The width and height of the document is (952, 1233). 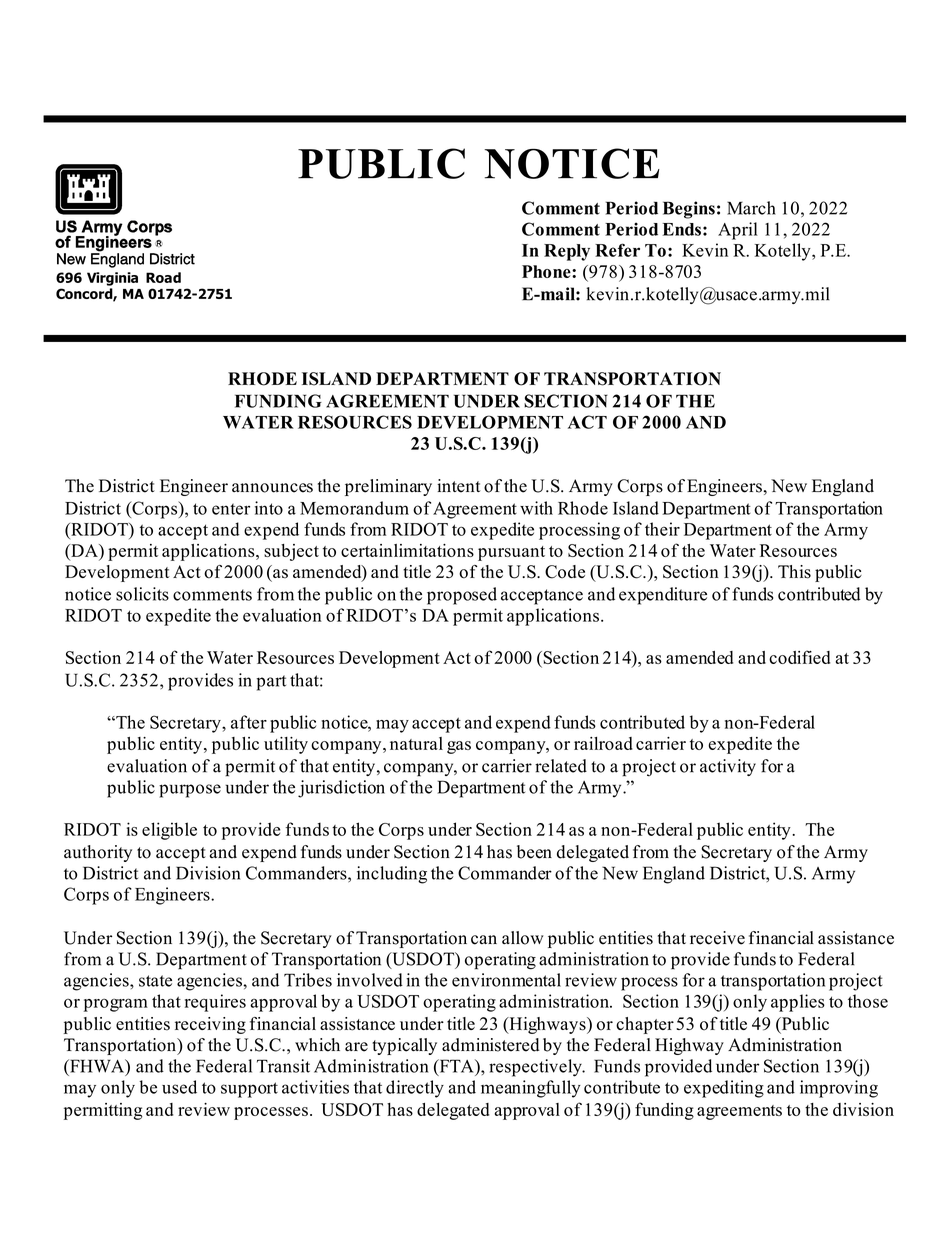 I want to click on solicits, so click(x=142, y=594).
